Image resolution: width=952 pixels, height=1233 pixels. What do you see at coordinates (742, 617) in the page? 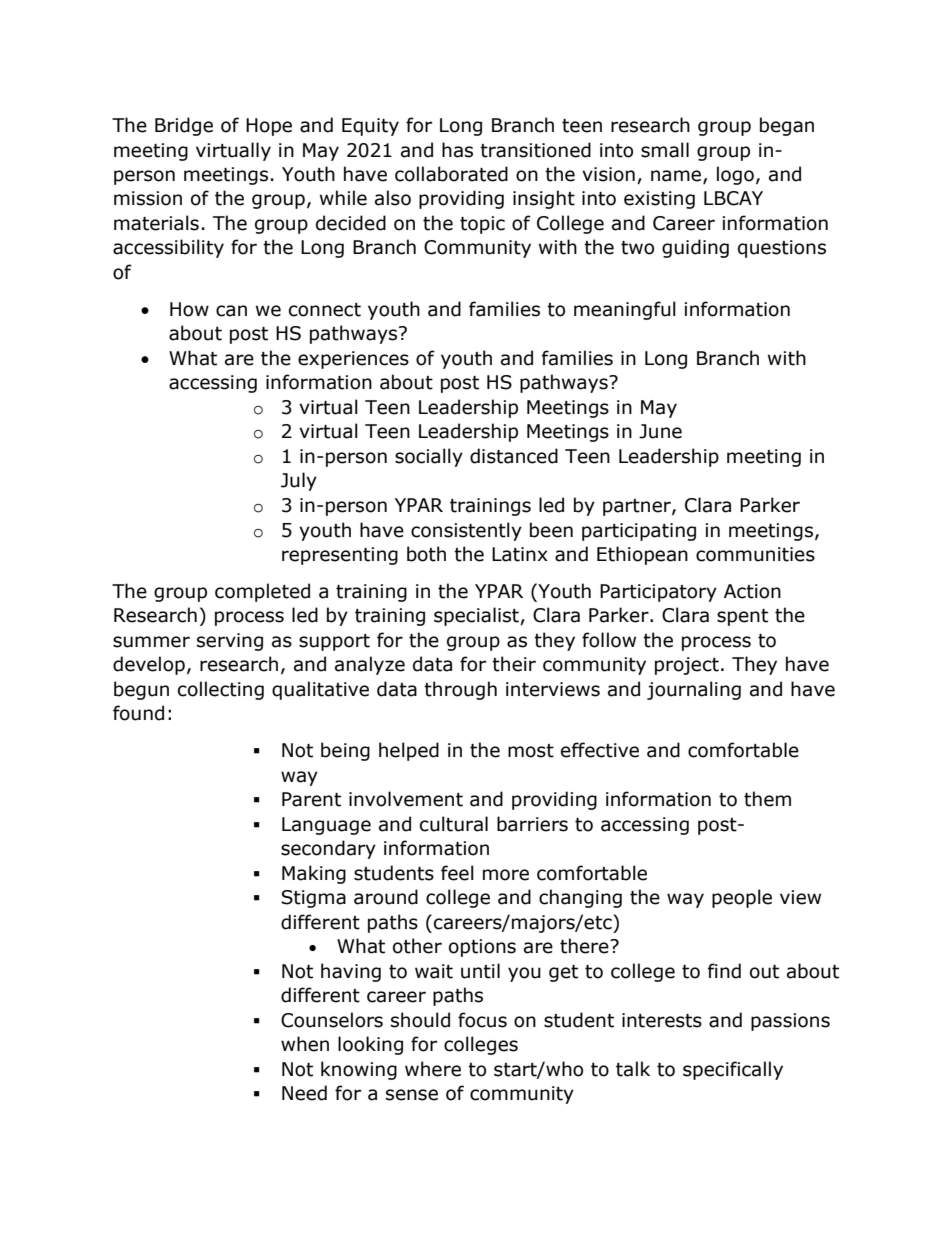
I see `spent` at bounding box center [742, 617].
